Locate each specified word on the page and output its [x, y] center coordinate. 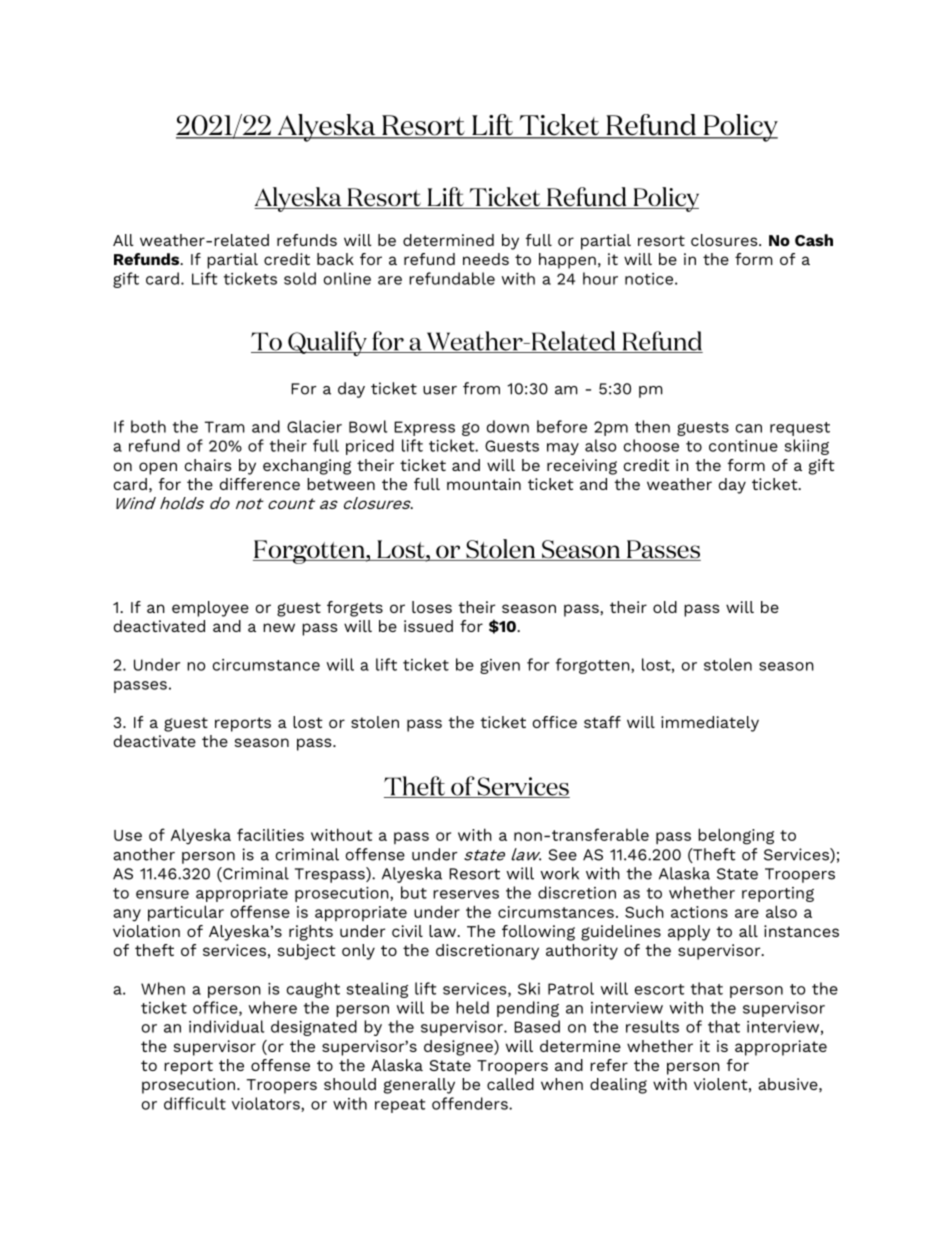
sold [300, 278]
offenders [471, 1103]
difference [260, 484]
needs [486, 259]
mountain [484, 484]
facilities [270, 834]
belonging [736, 836]
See [563, 855]
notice [650, 279]
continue [743, 446]
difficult [195, 1103]
